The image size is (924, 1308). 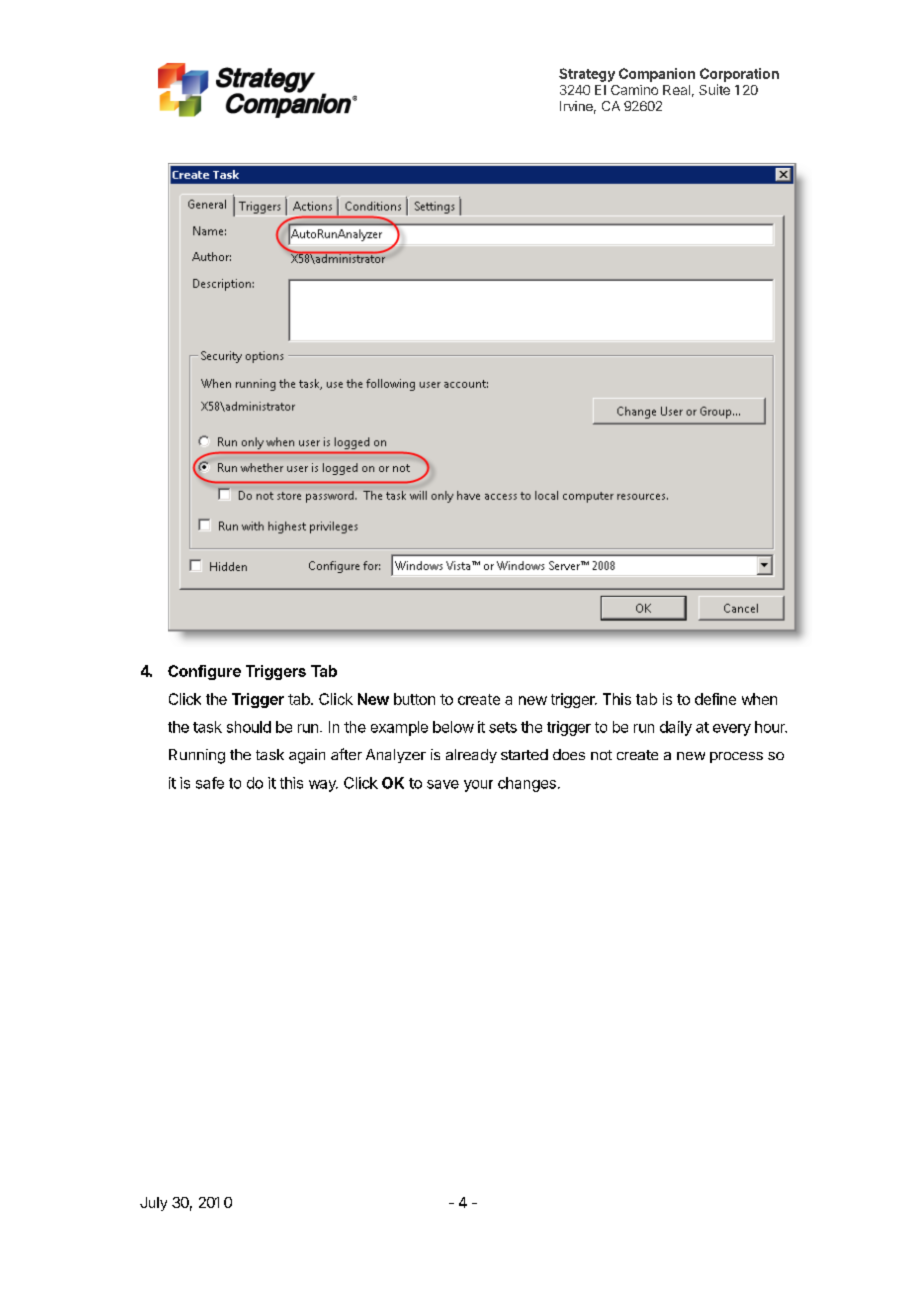 I want to click on process, so click(x=736, y=757).
